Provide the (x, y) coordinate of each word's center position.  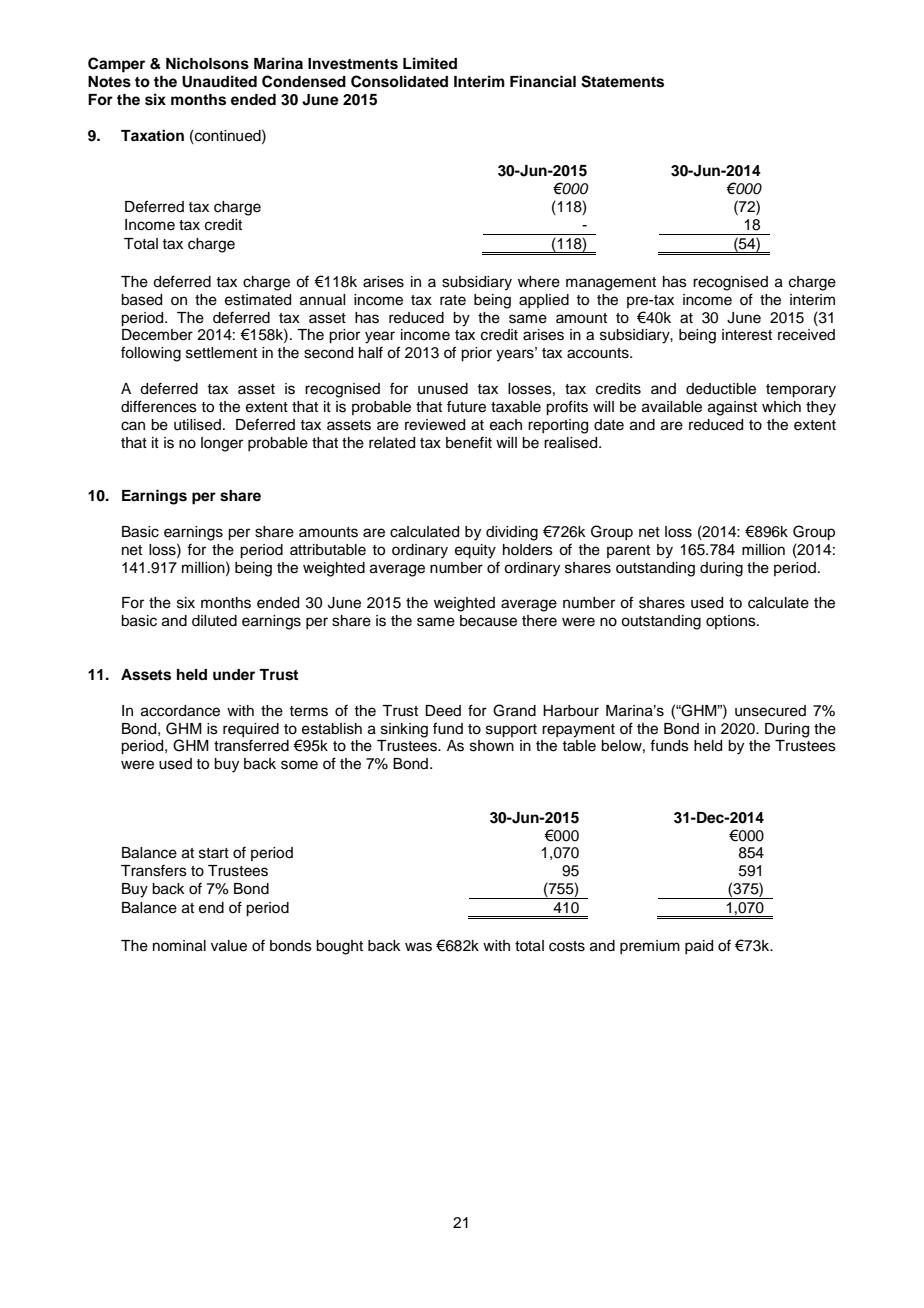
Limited (430, 63)
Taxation (152, 135)
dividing (512, 533)
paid (699, 947)
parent (628, 551)
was (418, 947)
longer (222, 444)
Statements (622, 81)
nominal (179, 946)
